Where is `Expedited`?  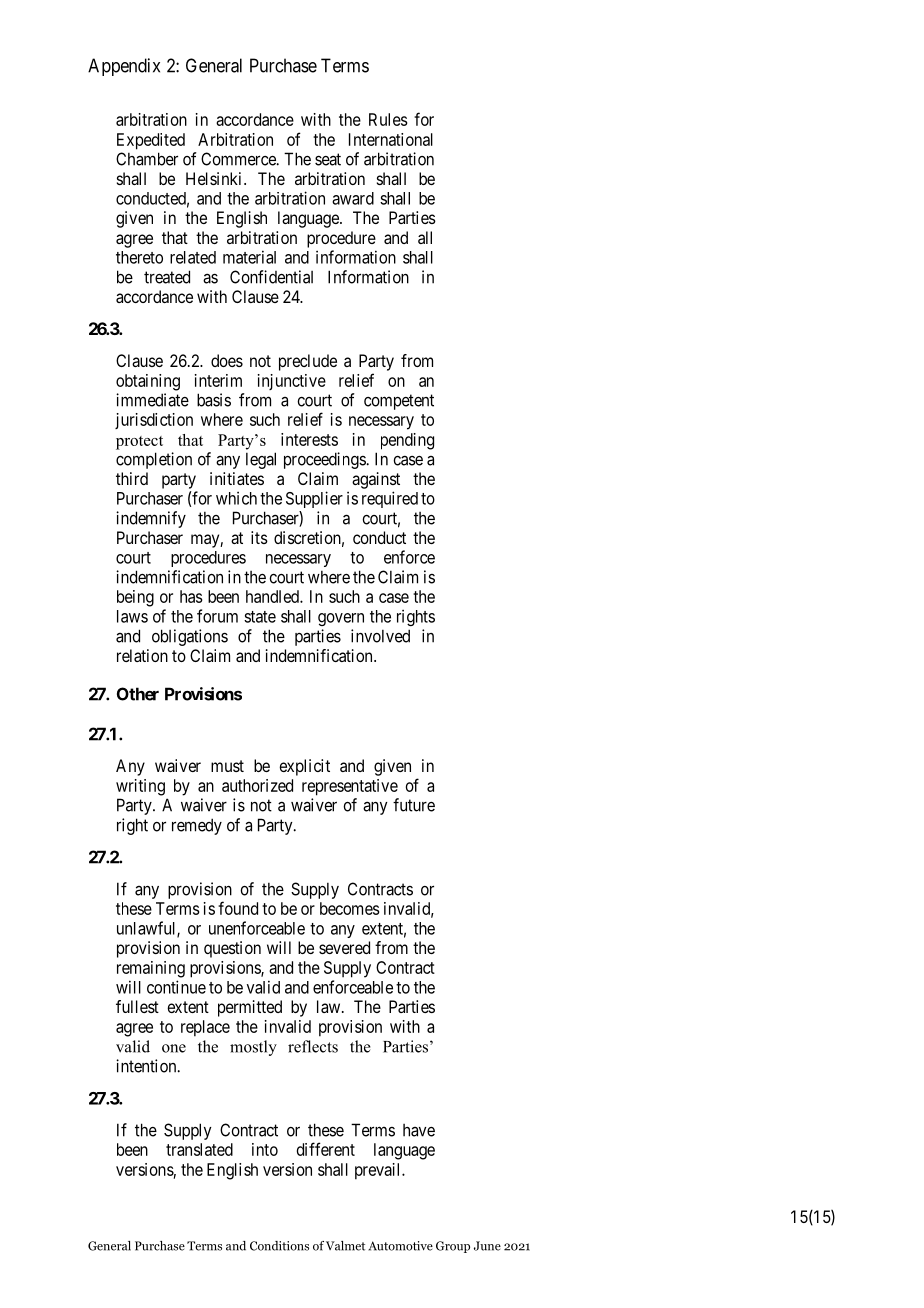 Expedited is located at coordinates (151, 141).
